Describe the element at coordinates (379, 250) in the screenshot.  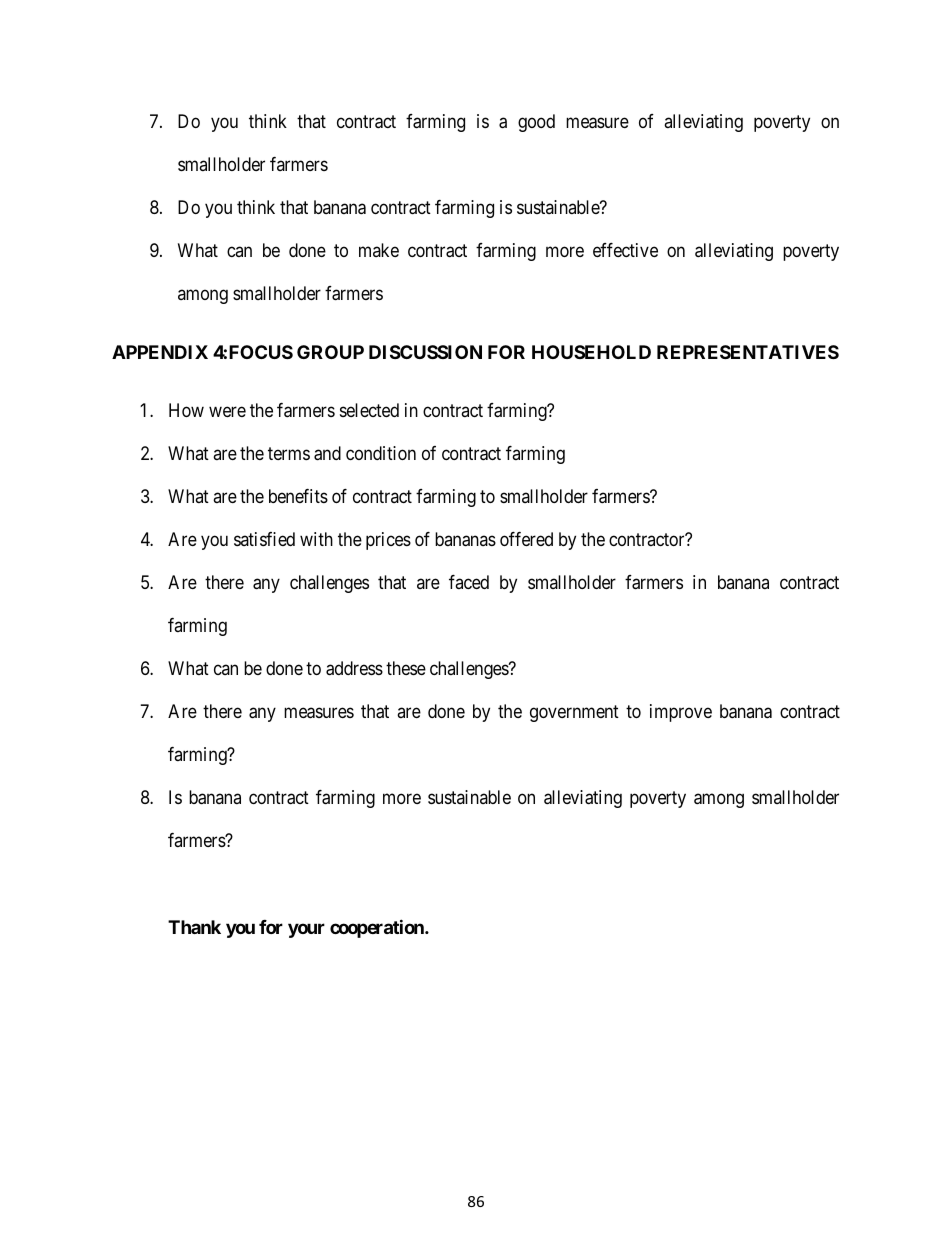
I see `make` at that location.
